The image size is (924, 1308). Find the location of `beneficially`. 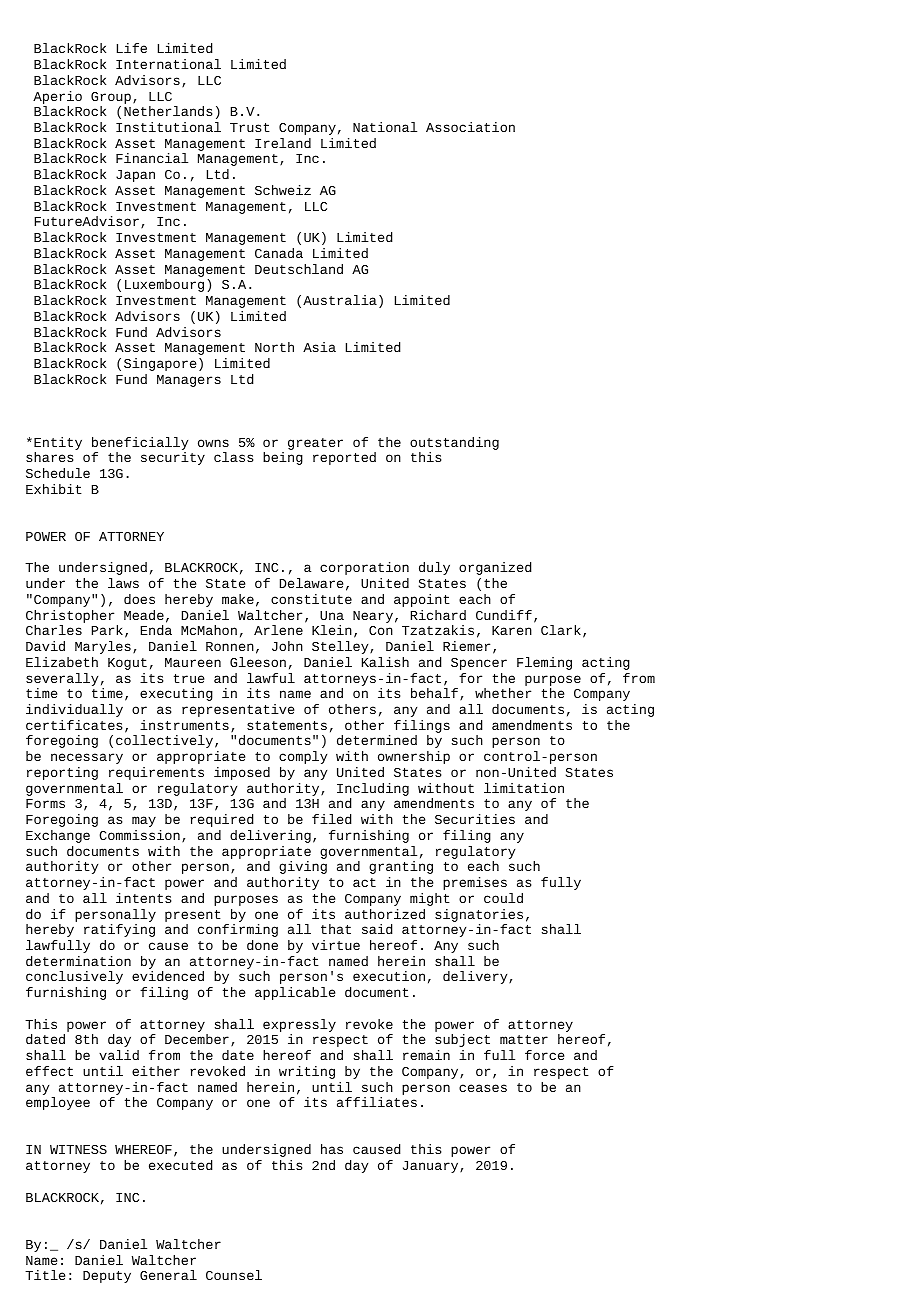

beneficially is located at coordinates (140, 443).
